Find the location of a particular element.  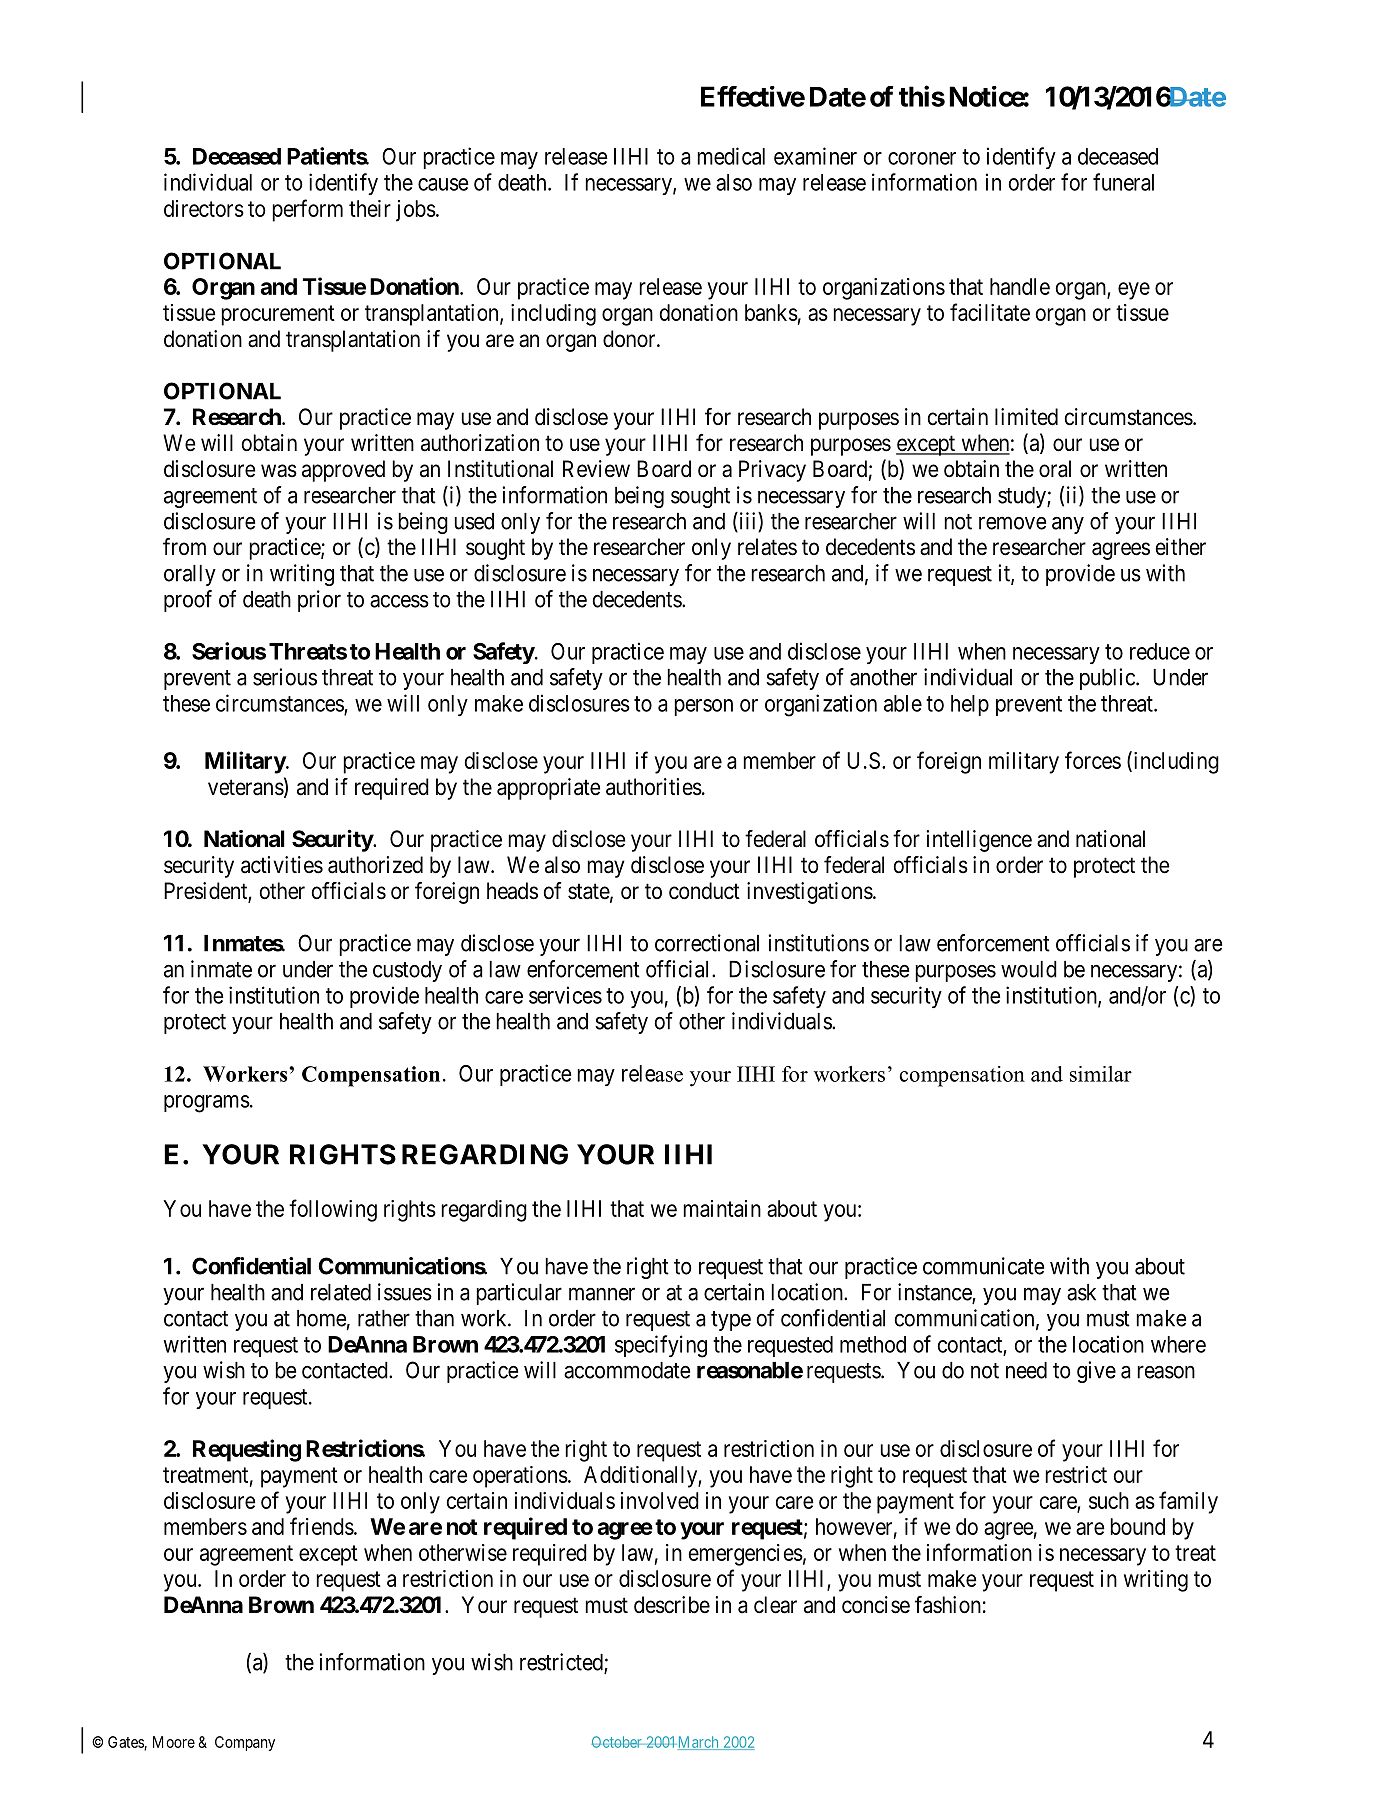

Company is located at coordinates (245, 1743).
